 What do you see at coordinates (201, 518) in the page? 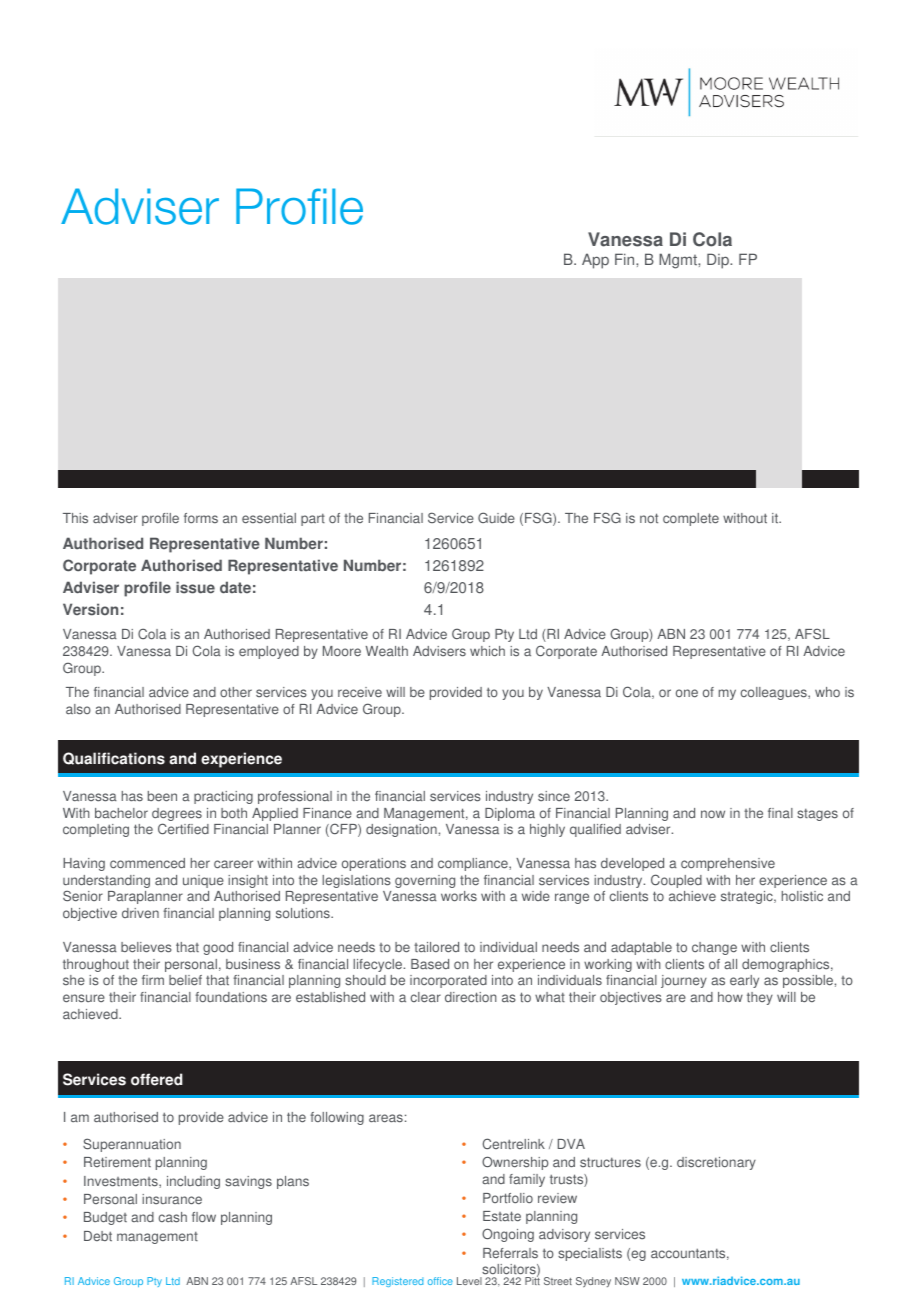
I see `forms` at bounding box center [201, 518].
